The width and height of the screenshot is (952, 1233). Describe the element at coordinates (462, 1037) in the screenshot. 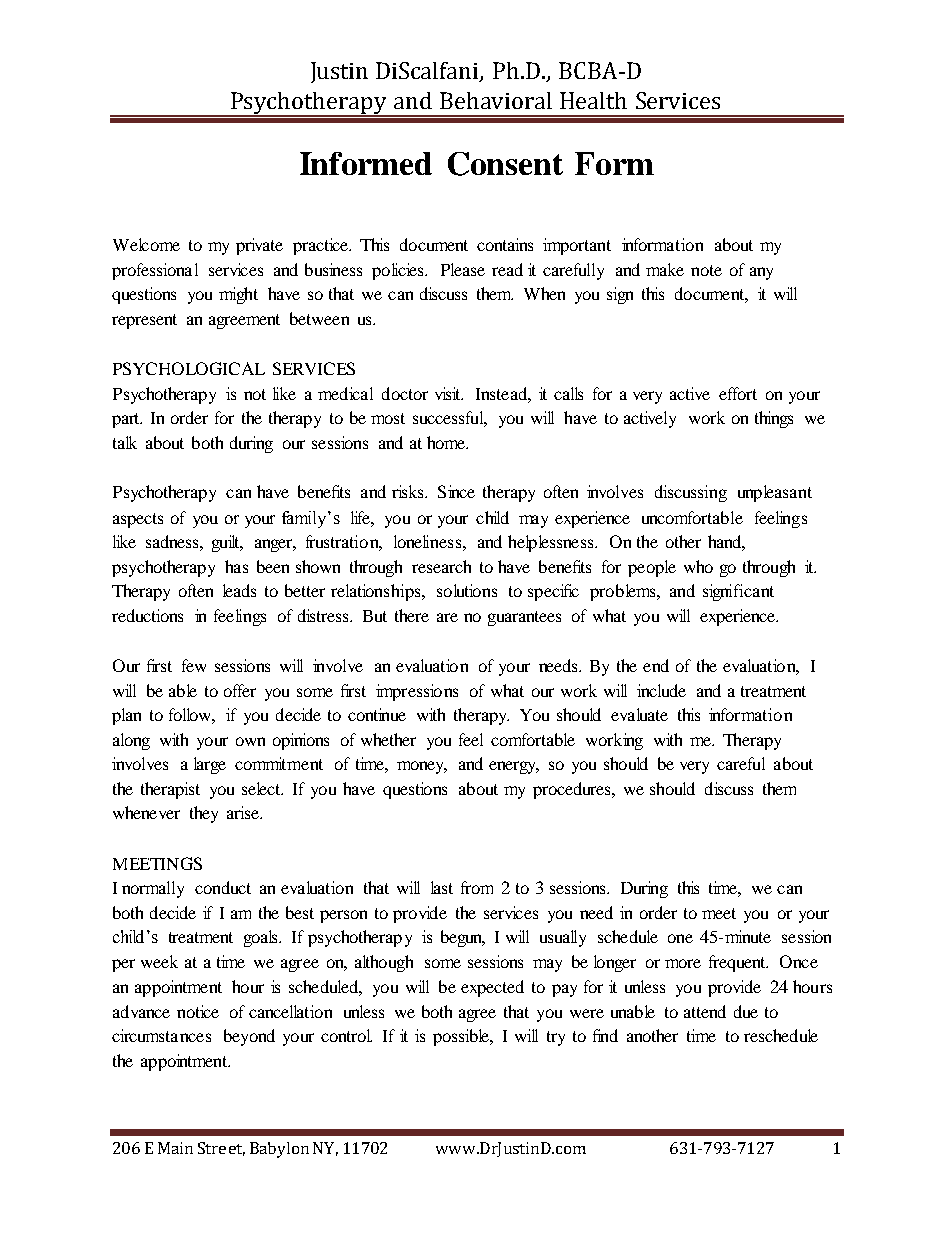

I see `possible` at that location.
